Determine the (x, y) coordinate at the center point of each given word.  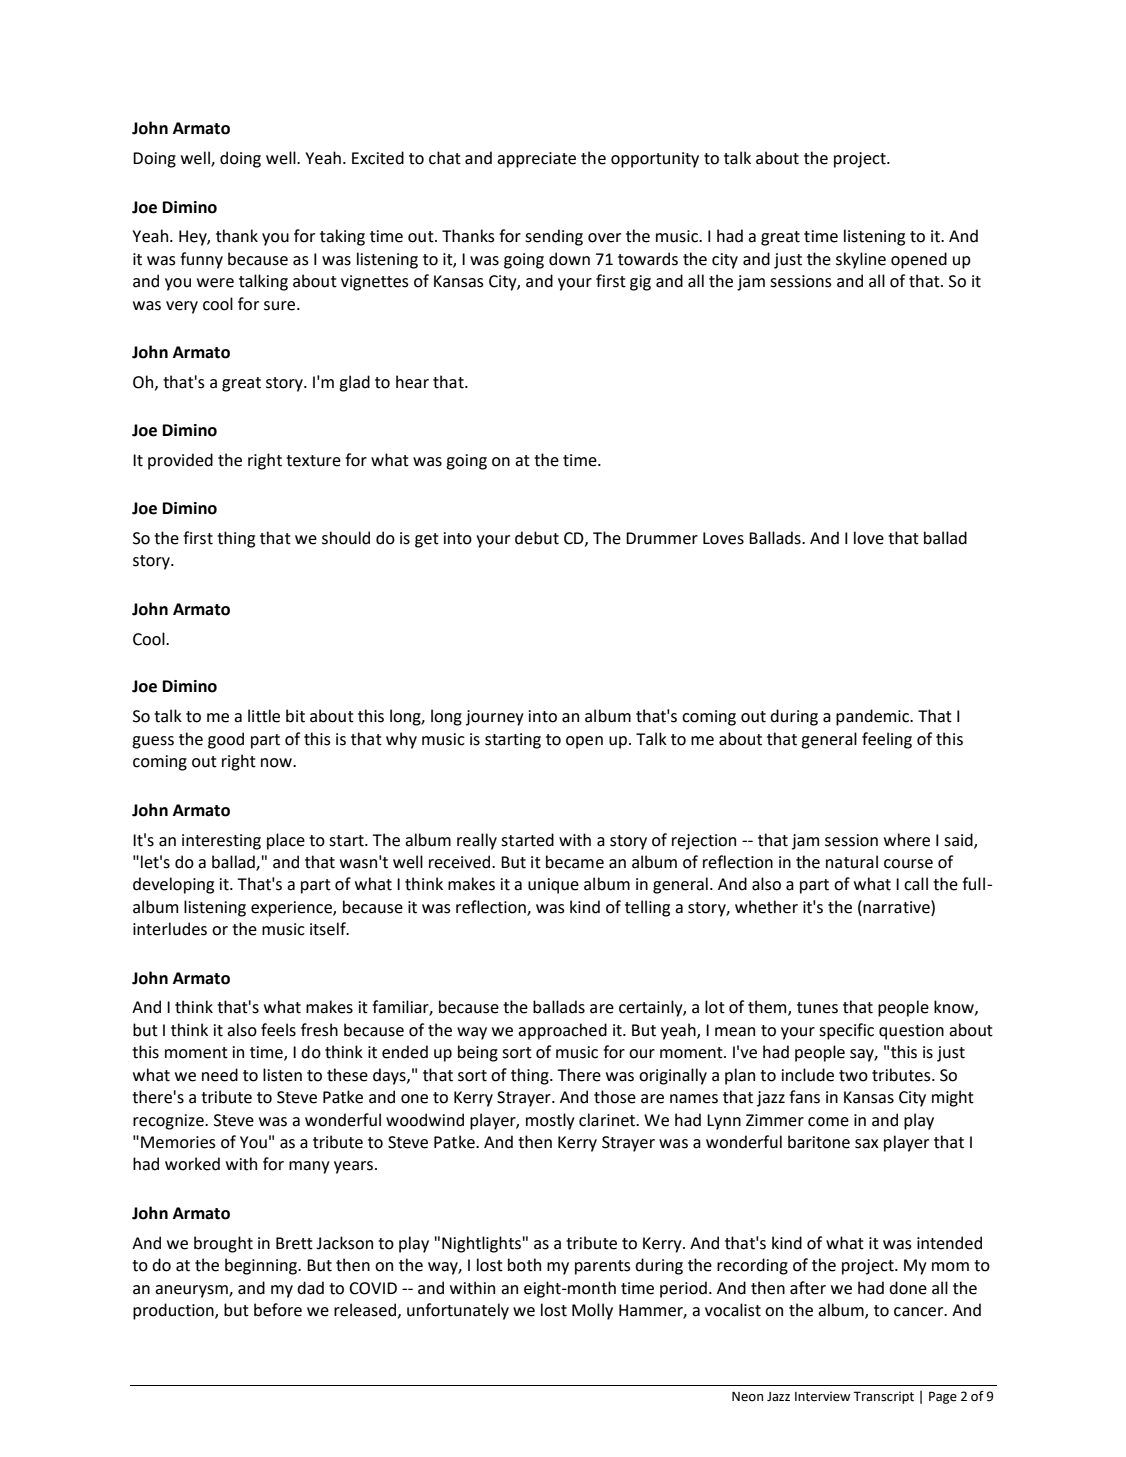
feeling (887, 740)
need (220, 1075)
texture (313, 461)
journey (495, 718)
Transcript (883, 1397)
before (278, 1310)
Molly (592, 1311)
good (226, 740)
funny (201, 260)
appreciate (536, 160)
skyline (861, 260)
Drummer (662, 538)
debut (537, 538)
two (853, 1076)
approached (562, 1031)
